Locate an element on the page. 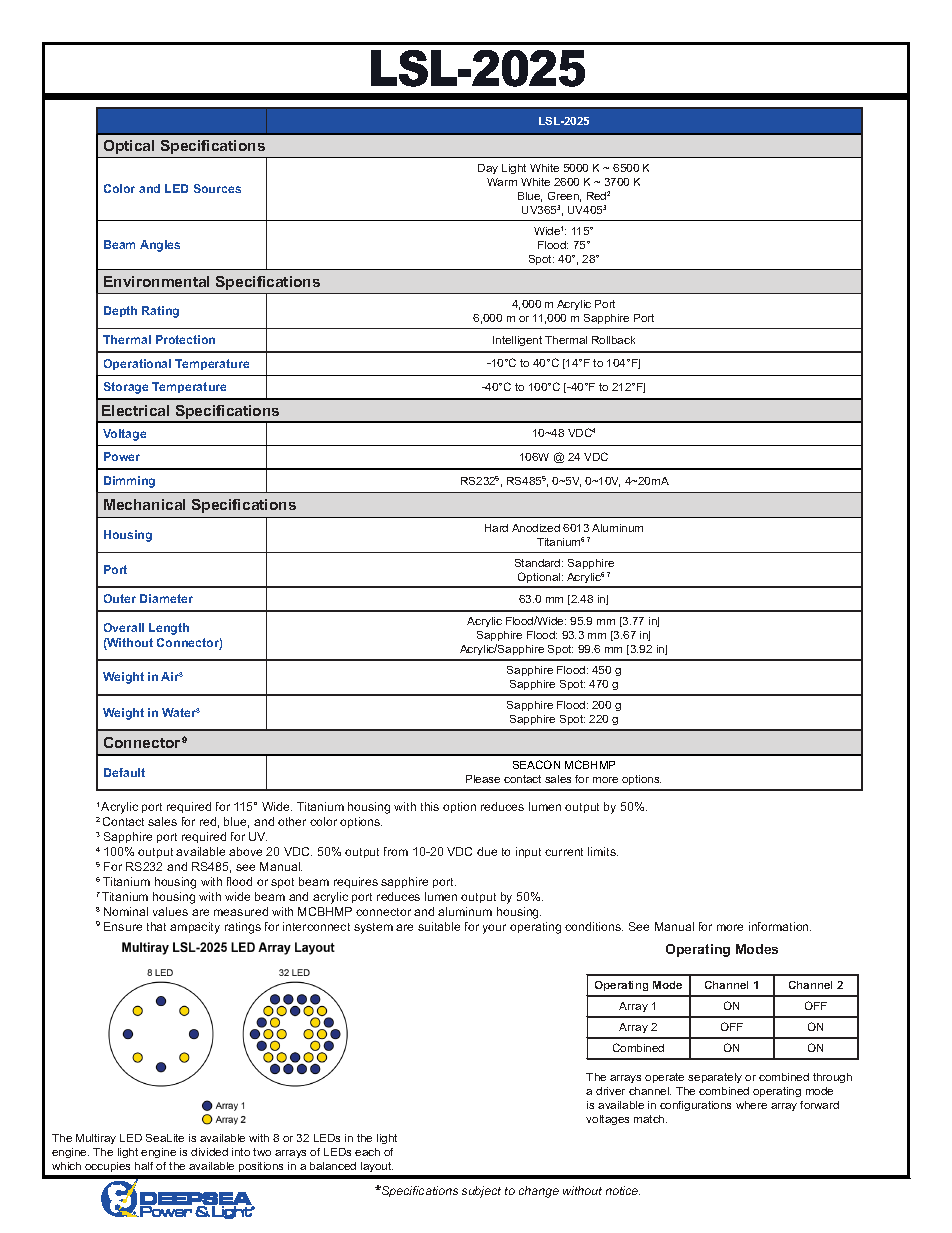 Image resolution: width=952 pixels, height=1233 pixels. Standard is located at coordinates (539, 563).
